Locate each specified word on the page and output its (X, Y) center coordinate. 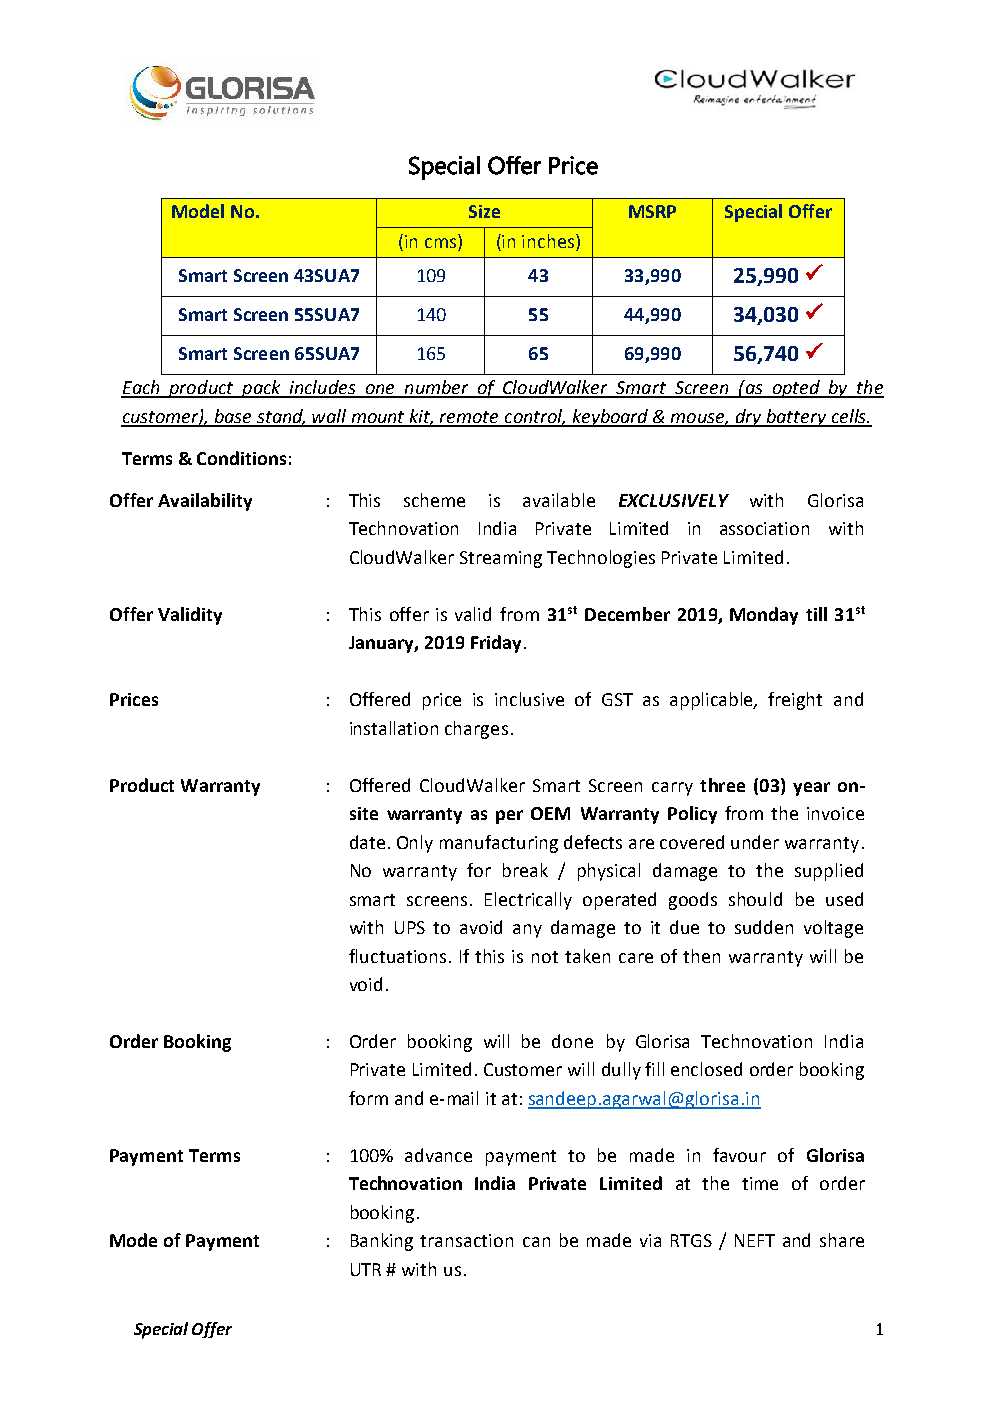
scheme (434, 500)
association (764, 528)
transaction (466, 1240)
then (701, 956)
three (722, 785)
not (545, 957)
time (760, 1183)
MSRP (652, 211)
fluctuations (397, 956)
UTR (366, 1269)
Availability (205, 502)
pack (261, 389)
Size (484, 211)
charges (476, 730)
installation (394, 728)
